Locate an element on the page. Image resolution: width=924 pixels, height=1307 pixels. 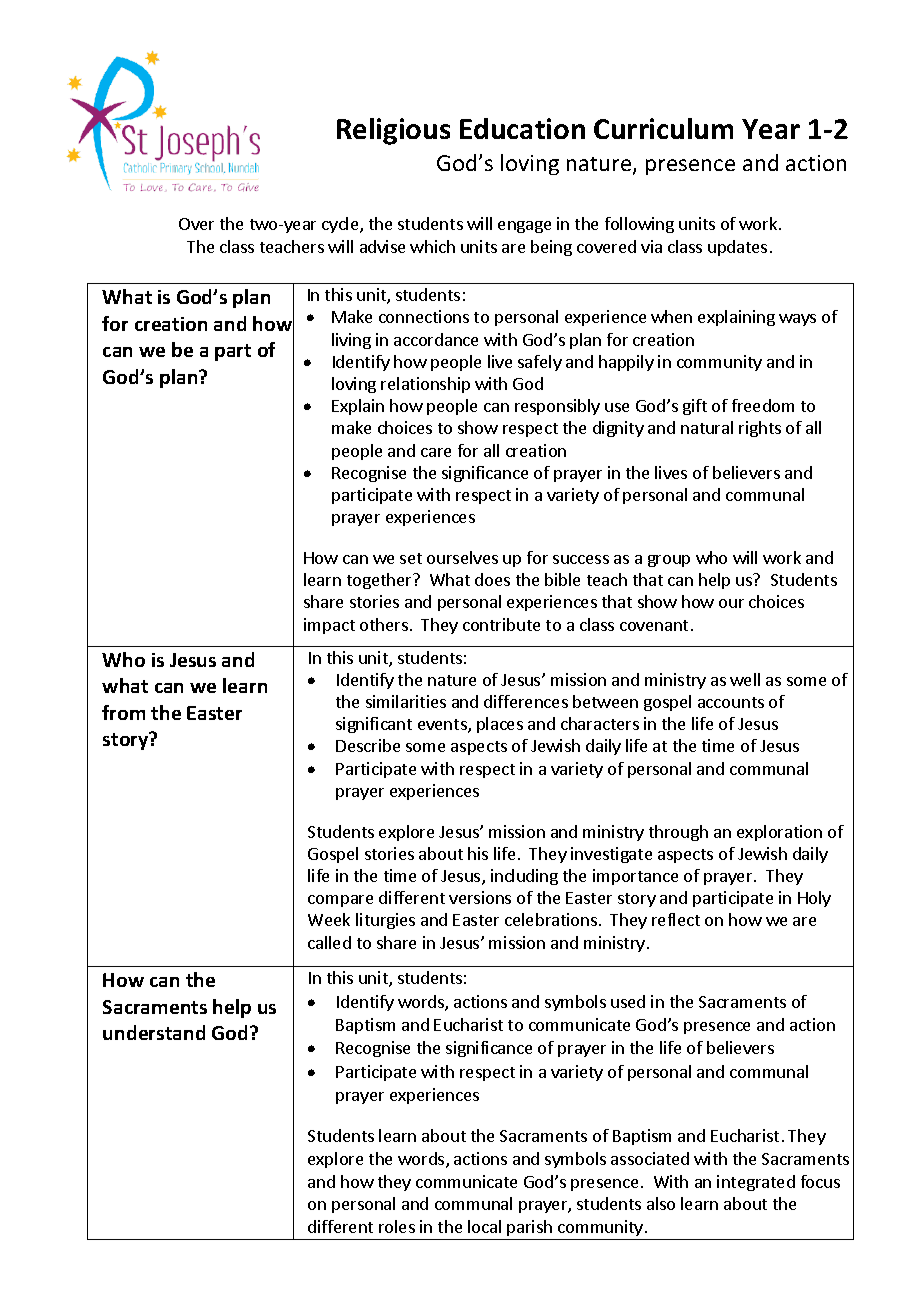
local is located at coordinates (484, 1226).
